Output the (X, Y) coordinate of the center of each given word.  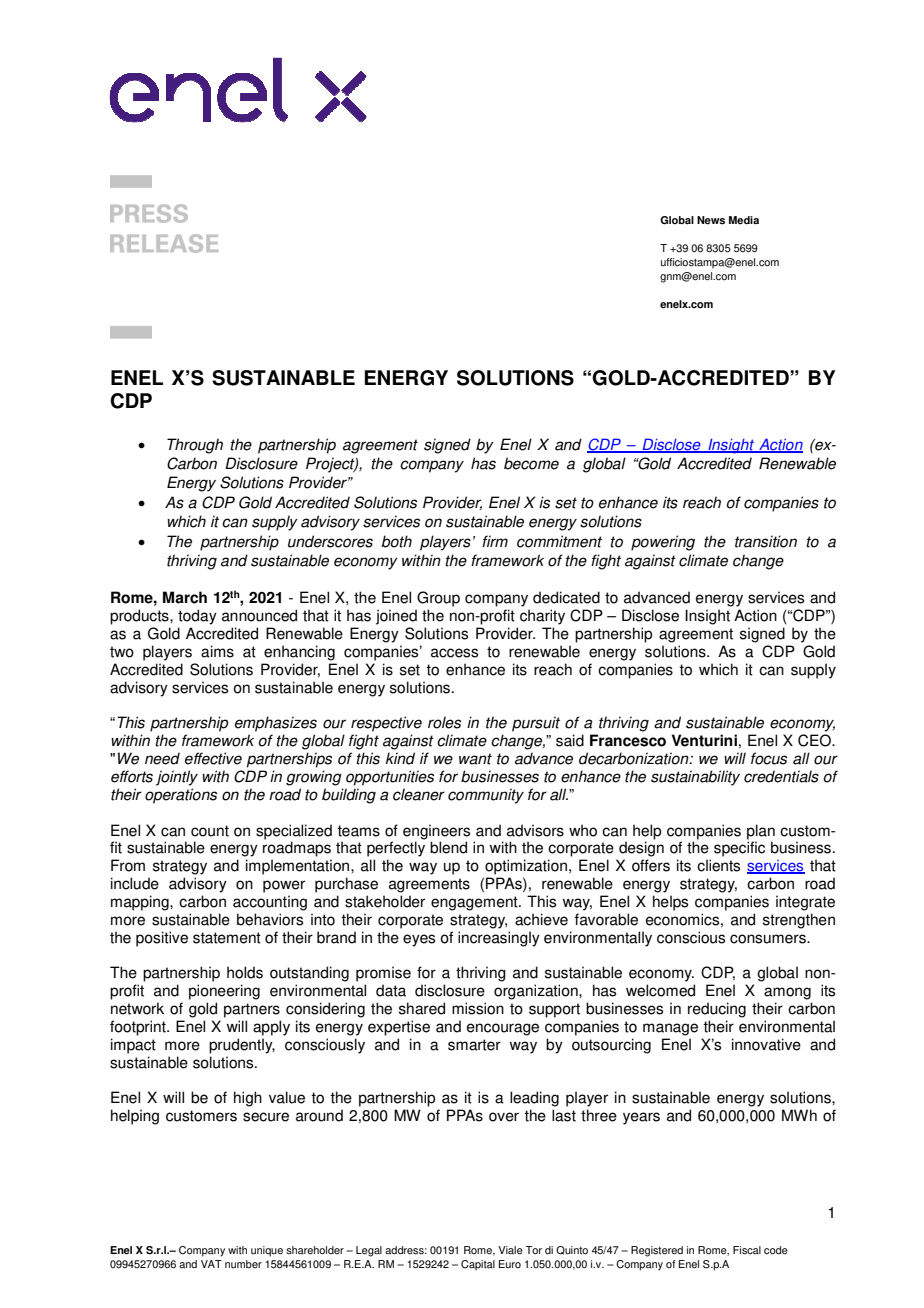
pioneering (224, 992)
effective (213, 758)
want (475, 759)
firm (495, 541)
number (243, 1264)
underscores (330, 541)
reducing (717, 1010)
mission (478, 1008)
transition (766, 541)
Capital (478, 1265)
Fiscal (747, 1250)
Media (744, 220)
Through (195, 446)
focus (769, 758)
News (711, 220)
